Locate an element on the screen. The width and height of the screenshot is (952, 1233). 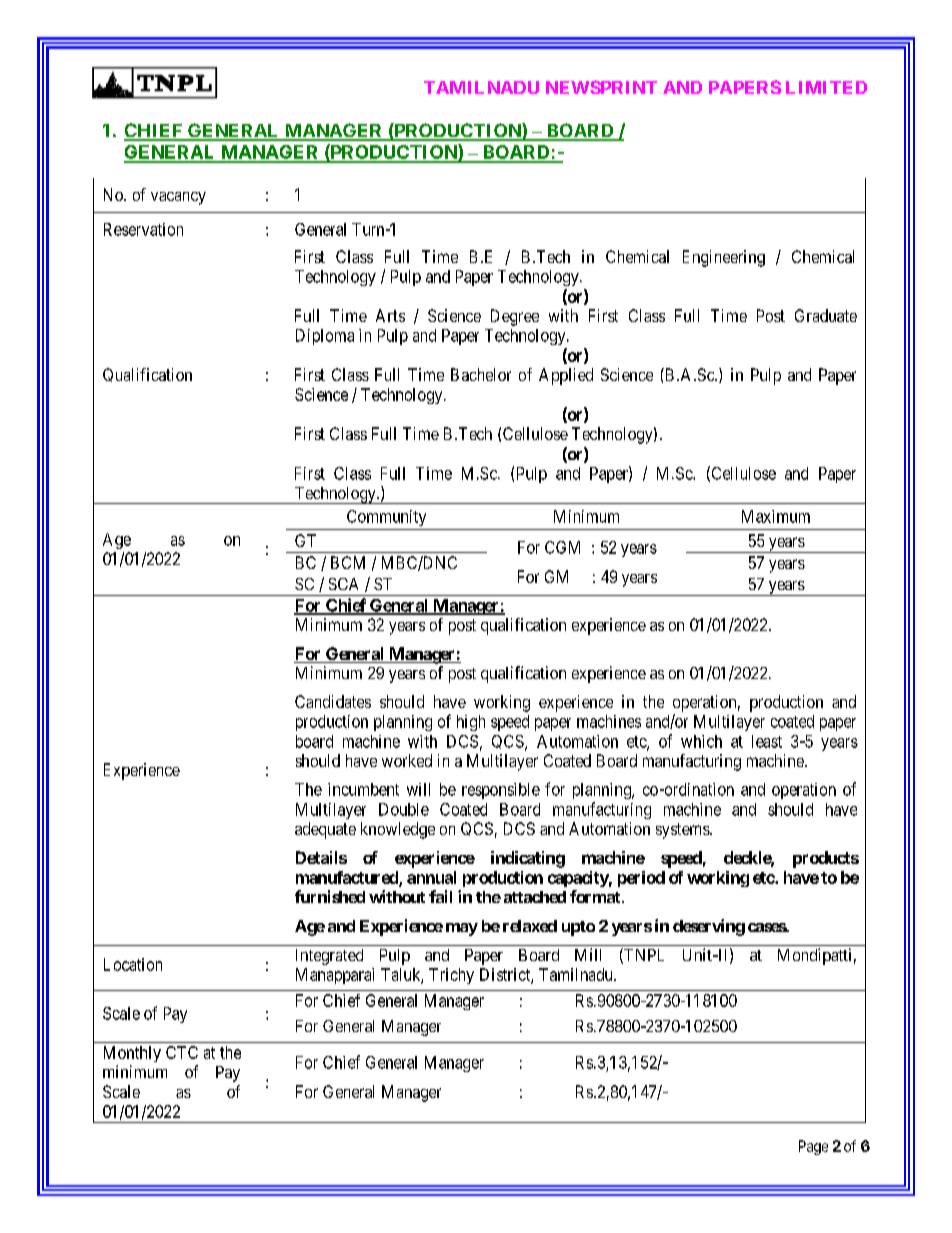
vacancy is located at coordinates (178, 198).
